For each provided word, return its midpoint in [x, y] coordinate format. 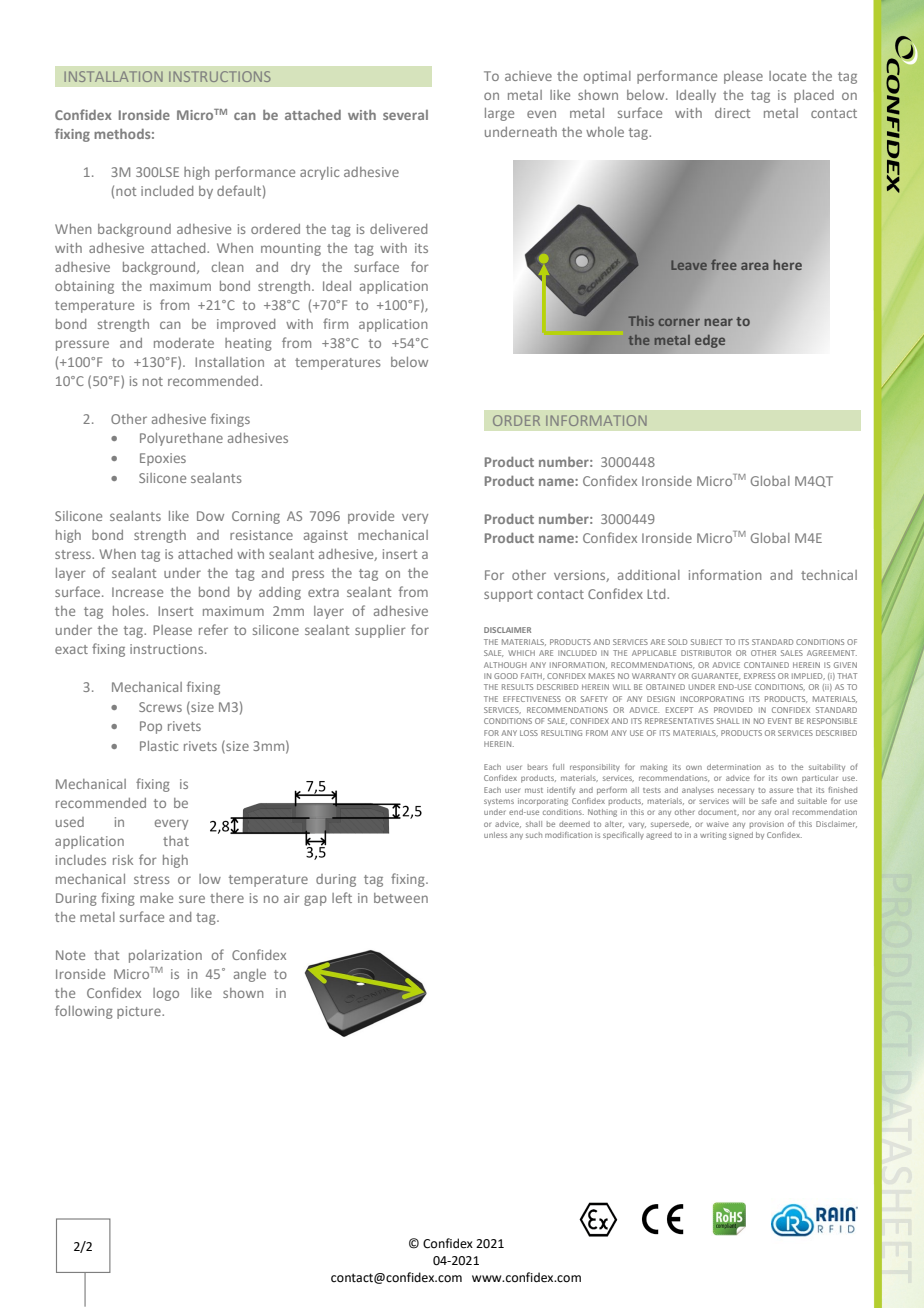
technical [829, 575]
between [401, 898]
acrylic [319, 173]
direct [732, 113]
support [508, 596]
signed [741, 836]
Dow [210, 516]
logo [166, 994]
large [499, 114]
